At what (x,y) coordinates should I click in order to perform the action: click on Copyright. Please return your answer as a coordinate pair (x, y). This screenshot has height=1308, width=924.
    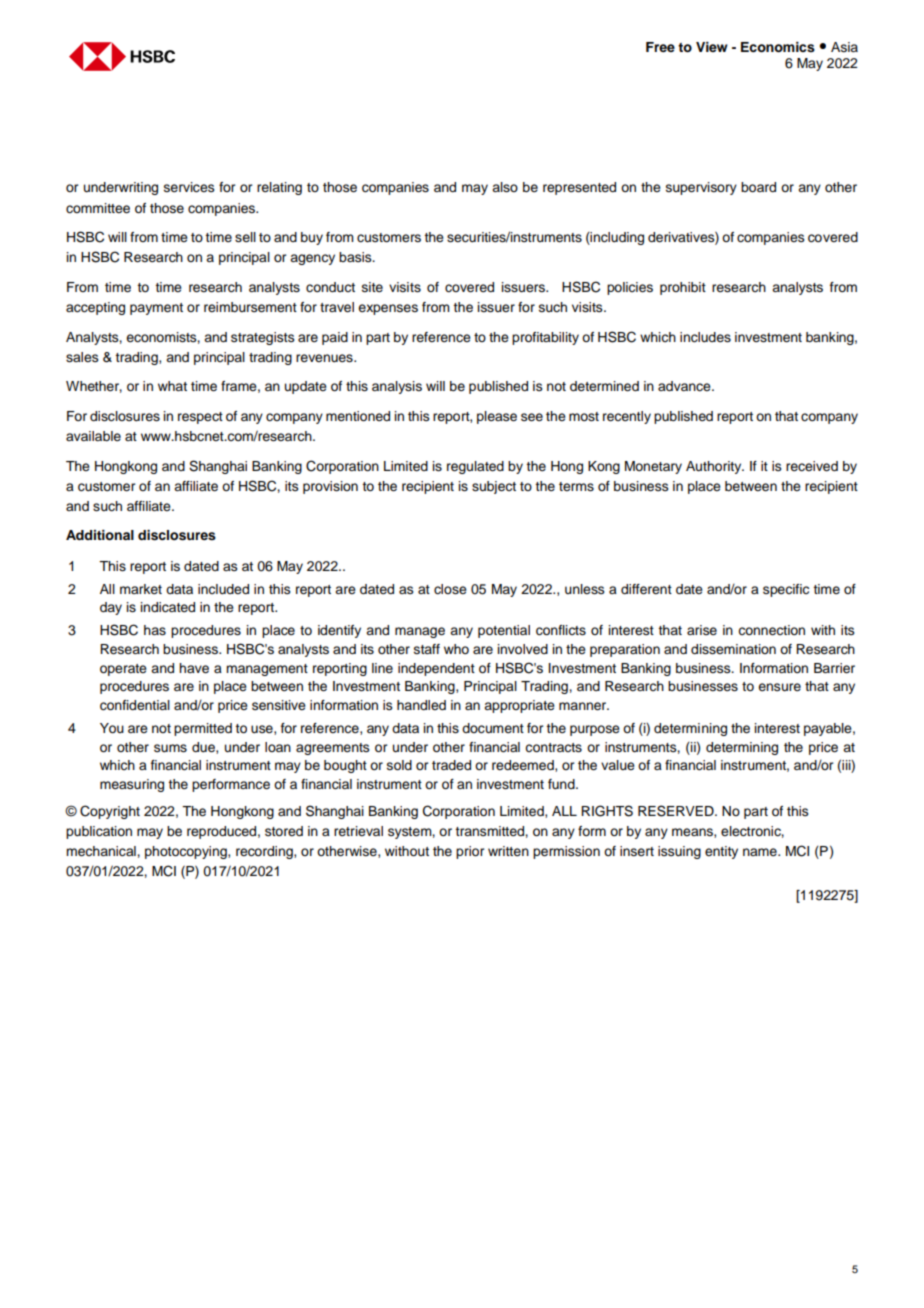
    Looking at the image, I should click on (110, 812).
